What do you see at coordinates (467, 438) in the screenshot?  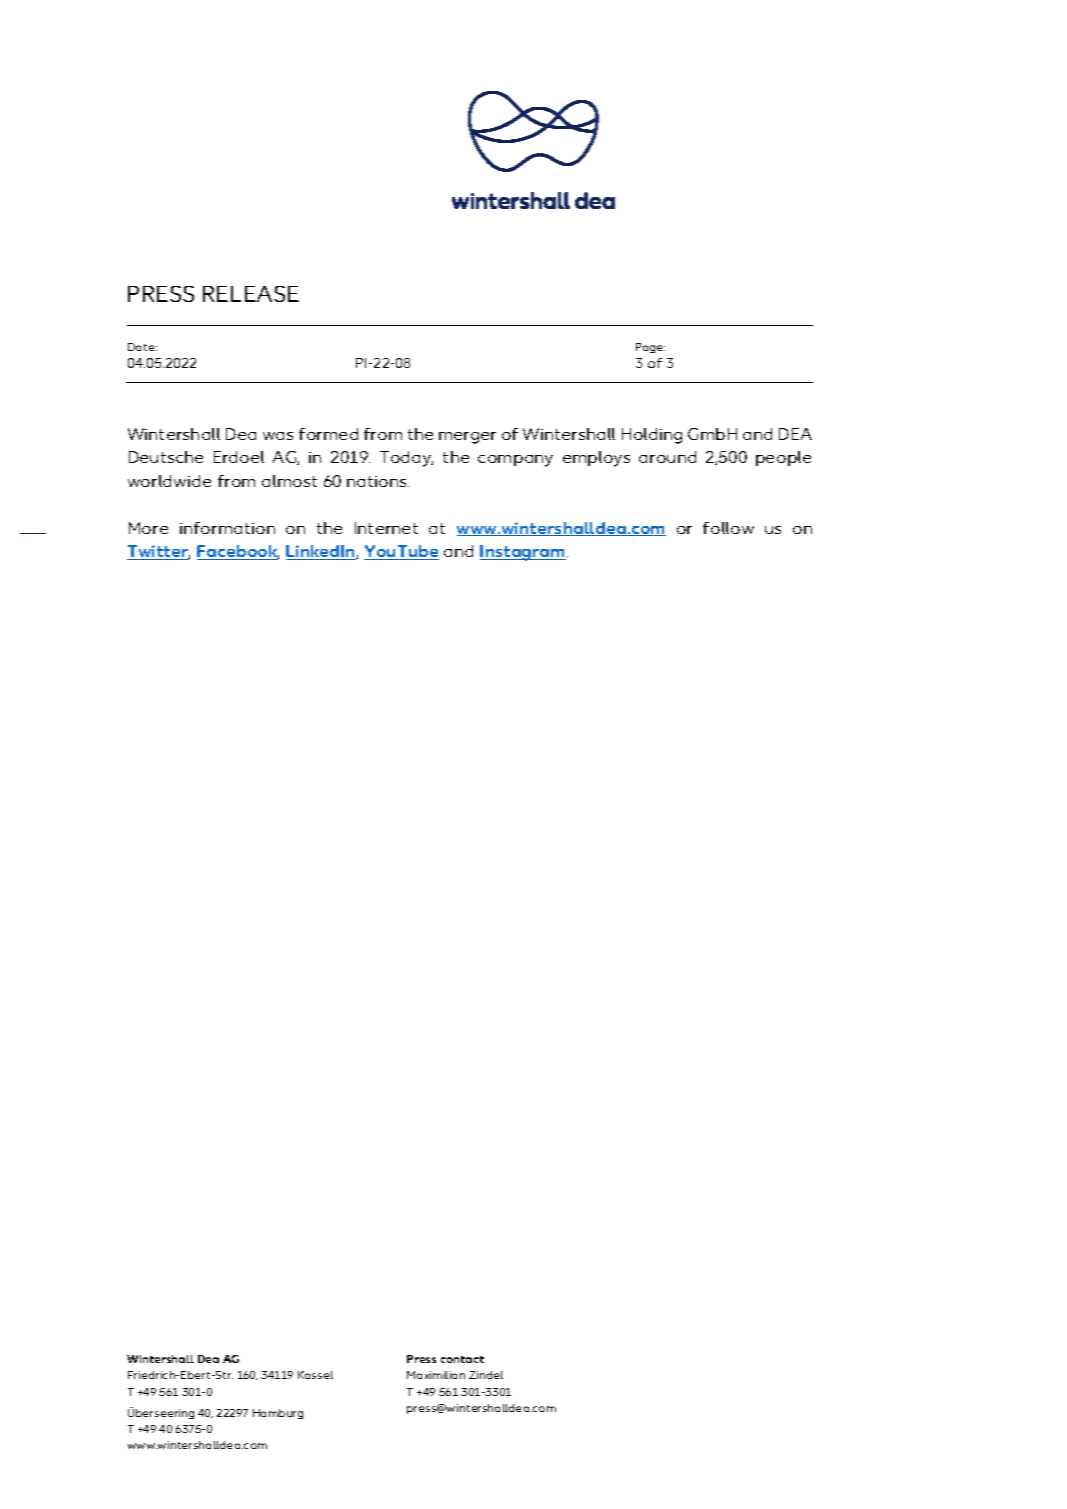 I see `merger` at bounding box center [467, 438].
